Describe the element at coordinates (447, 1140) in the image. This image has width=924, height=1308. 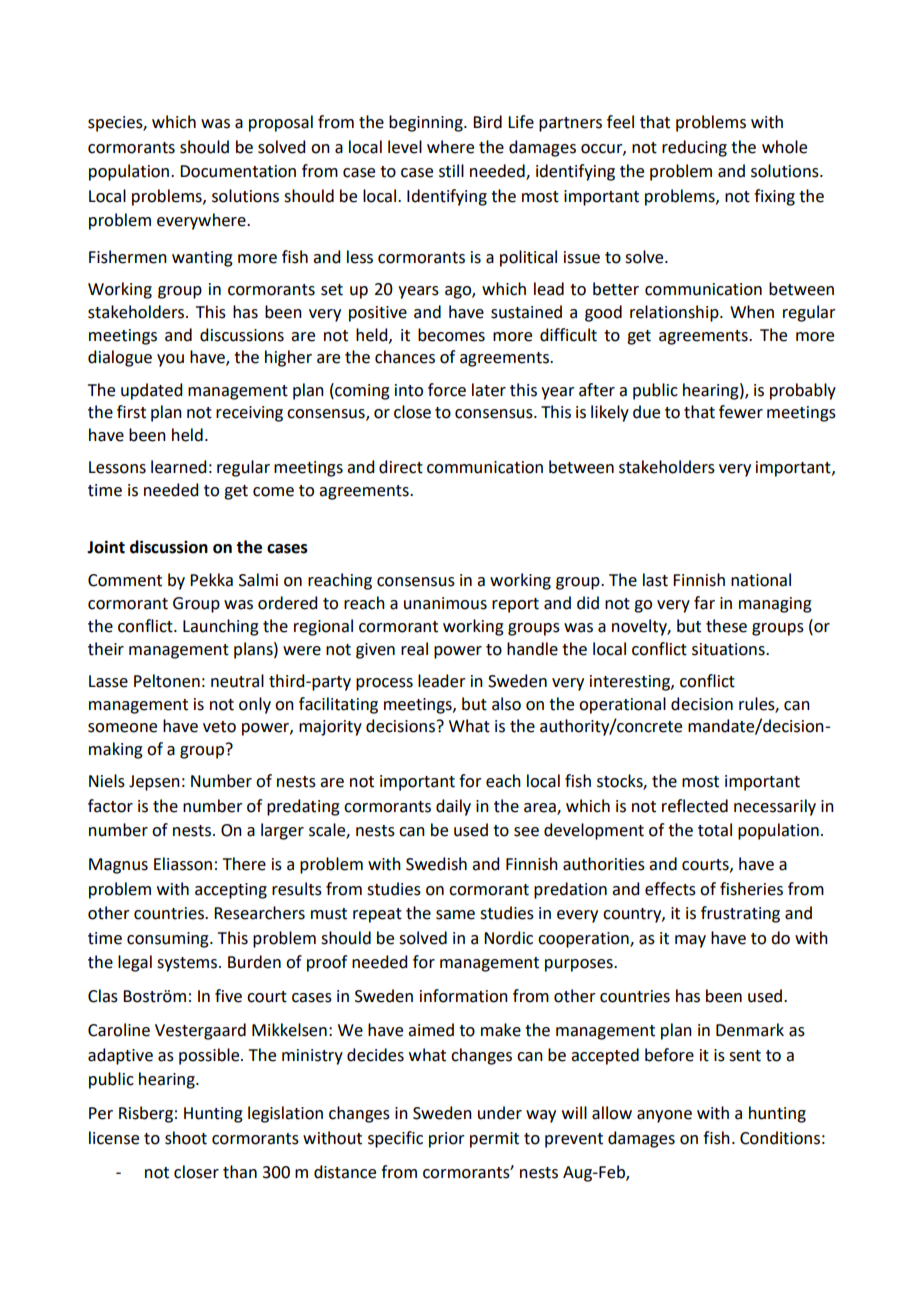
I see `prior` at that location.
